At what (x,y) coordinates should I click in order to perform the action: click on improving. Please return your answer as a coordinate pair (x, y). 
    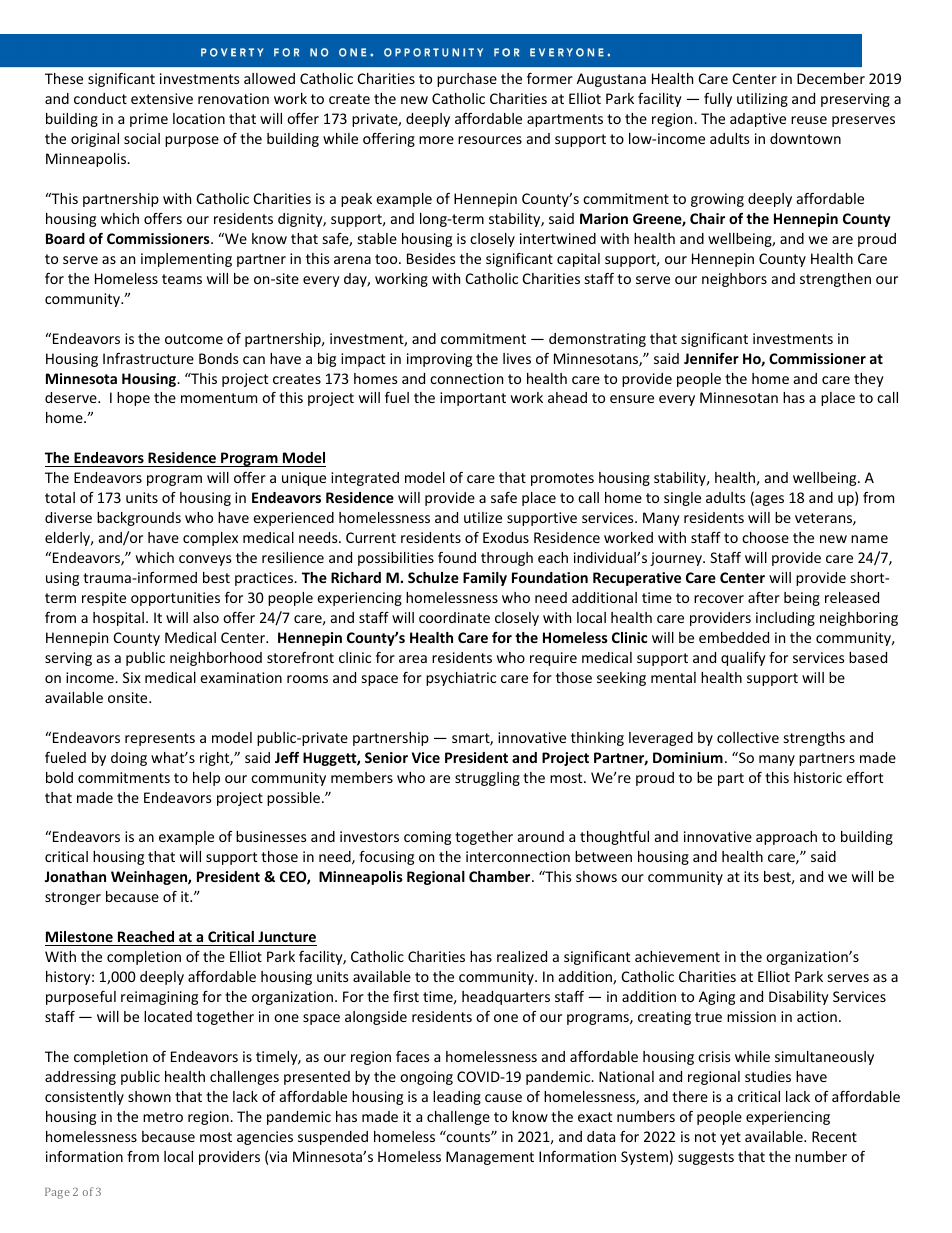
    Looking at the image, I should click on (439, 360).
